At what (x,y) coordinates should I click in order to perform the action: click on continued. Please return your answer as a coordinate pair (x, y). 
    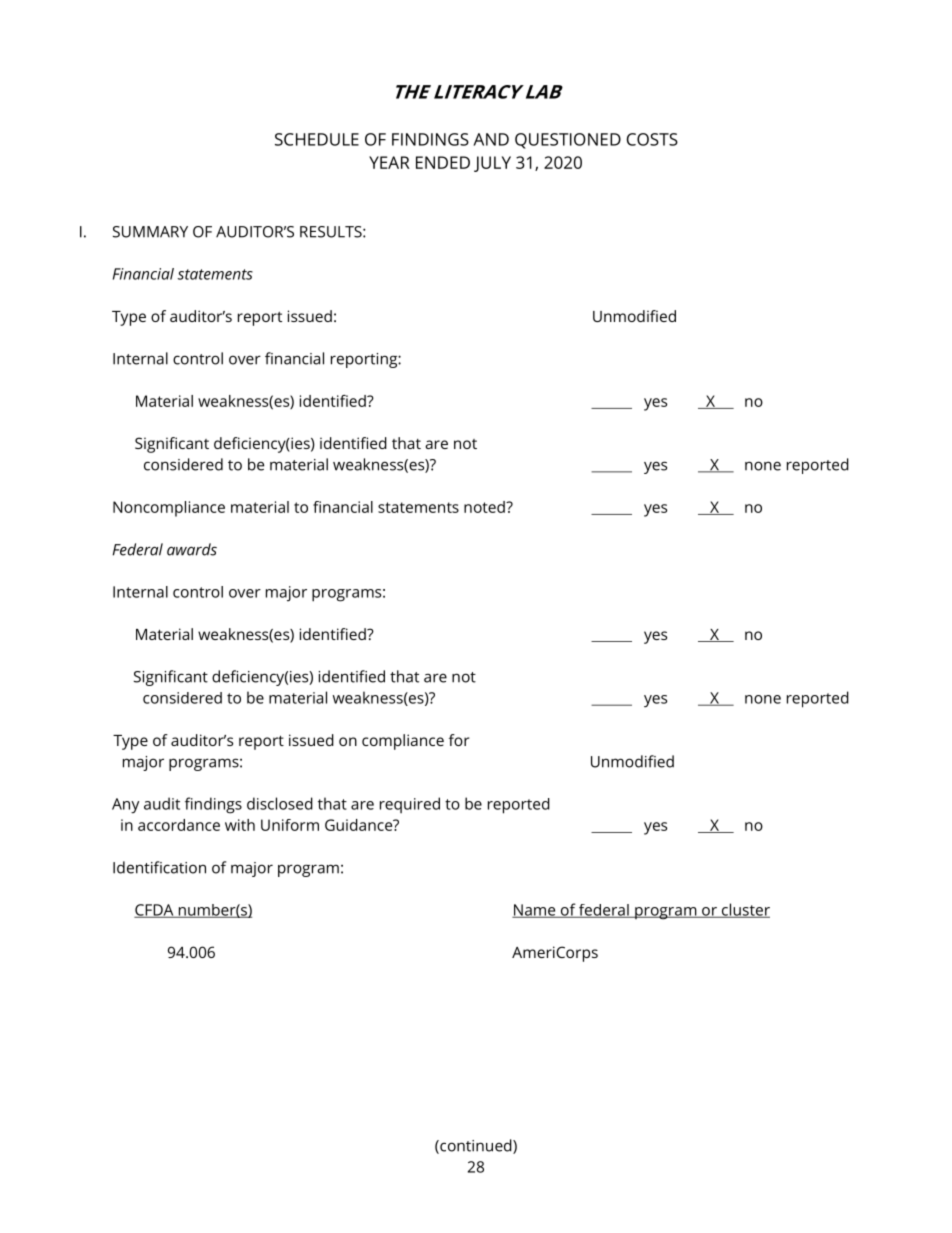
    Looking at the image, I should click on (476, 1146).
